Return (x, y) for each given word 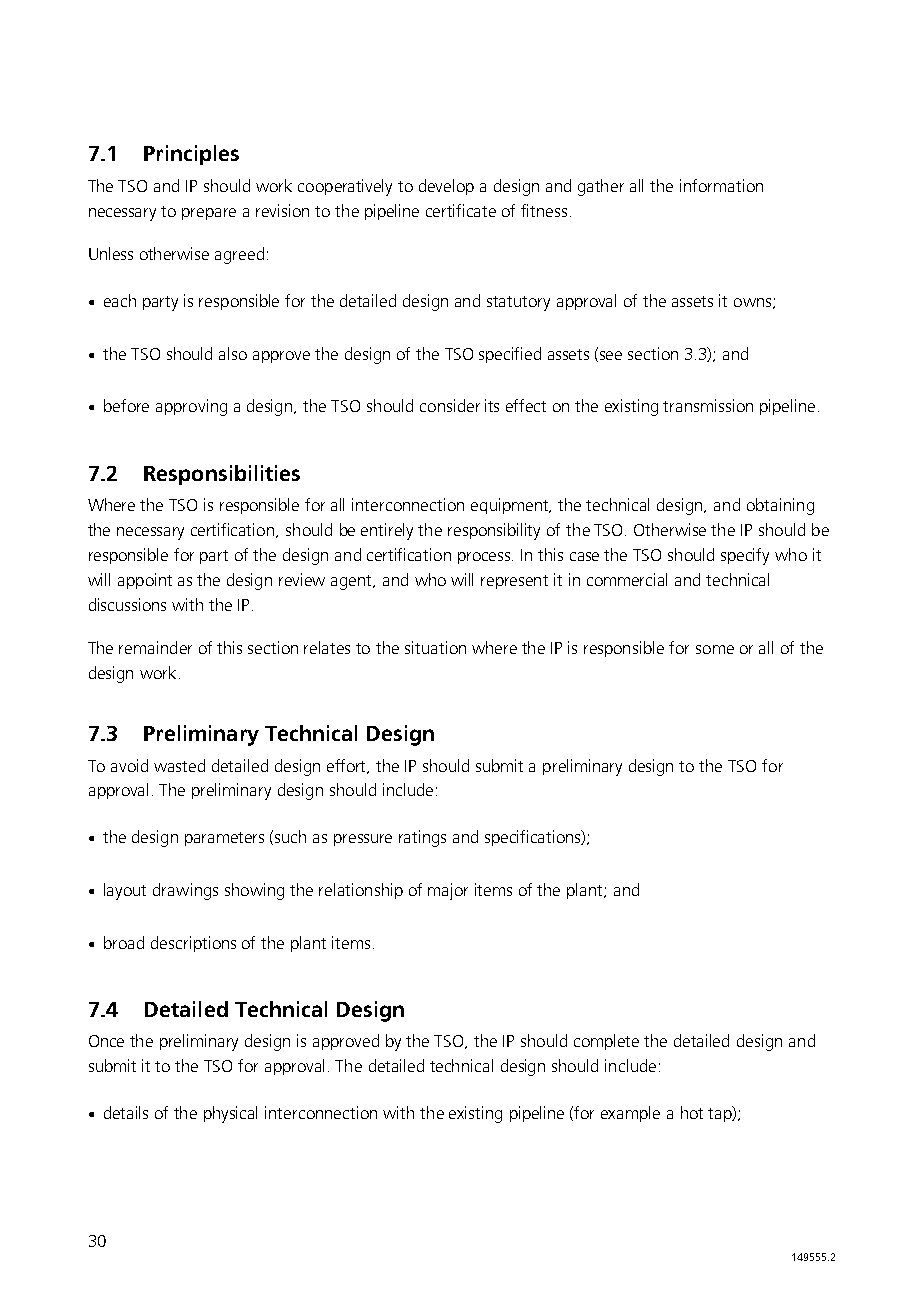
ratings (422, 838)
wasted (179, 765)
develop (446, 187)
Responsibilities (222, 475)
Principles (191, 155)
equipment (511, 506)
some (715, 649)
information (721, 185)
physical (230, 1114)
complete (606, 1042)
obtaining (780, 506)
